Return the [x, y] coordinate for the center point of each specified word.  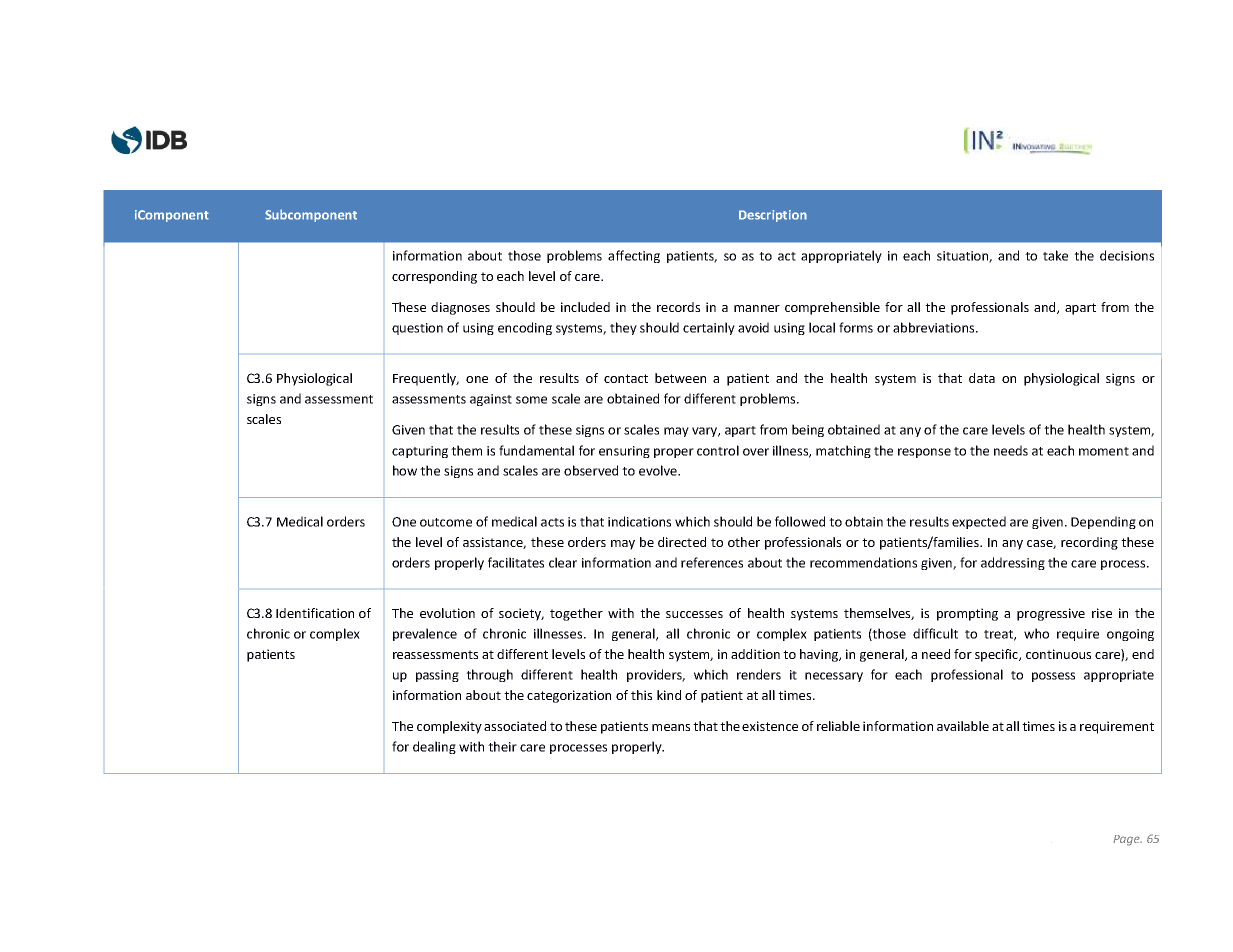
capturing [420, 452]
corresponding [434, 277]
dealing [434, 747]
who [1036, 633]
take [1055, 255]
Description [773, 216]
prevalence [425, 634]
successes [694, 614]
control [718, 450]
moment [1104, 451]
